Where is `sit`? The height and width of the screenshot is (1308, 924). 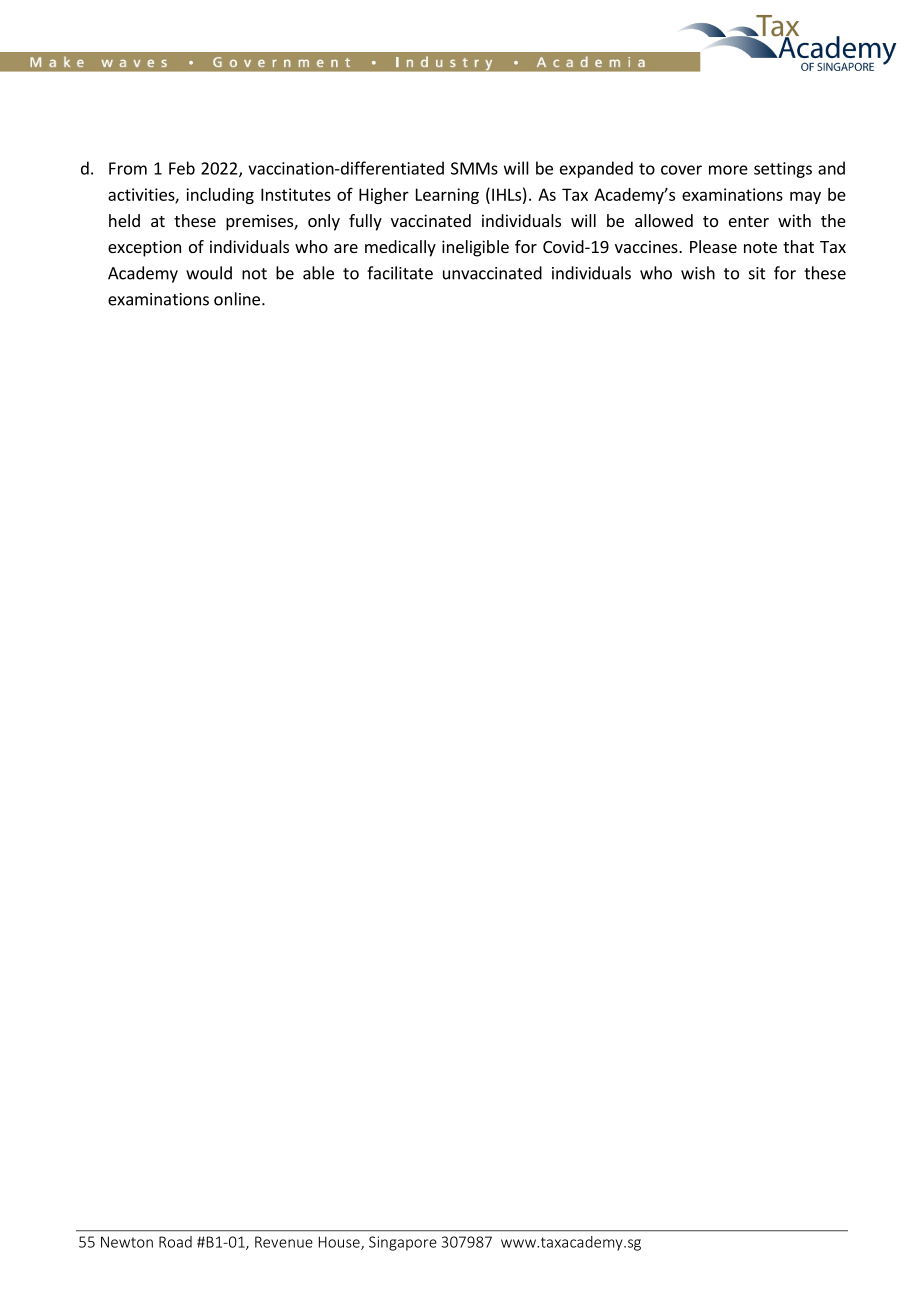 sit is located at coordinates (757, 273).
